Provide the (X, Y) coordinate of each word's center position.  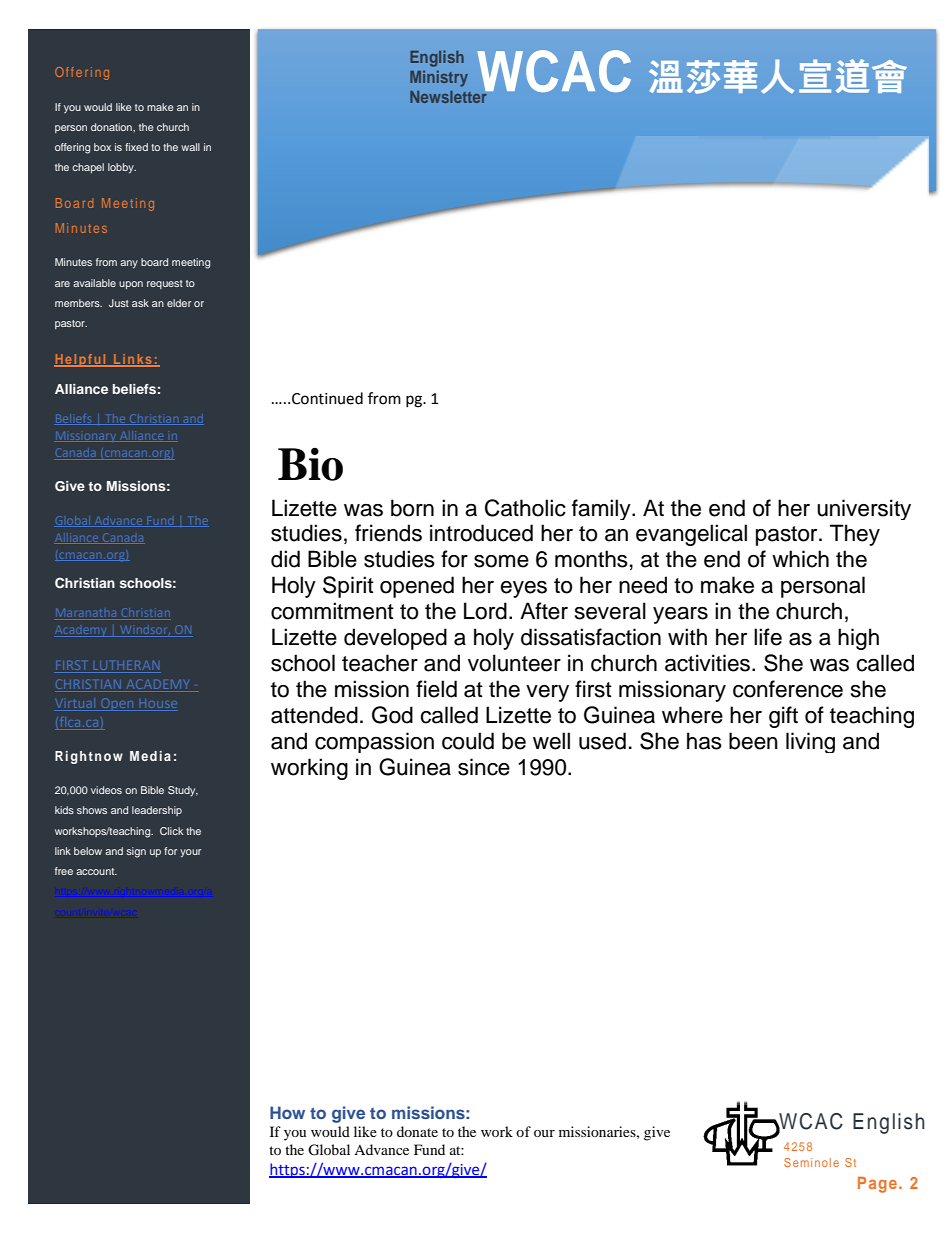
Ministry (439, 78)
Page (877, 1185)
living (810, 742)
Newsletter (449, 96)
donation (112, 127)
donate (417, 1131)
